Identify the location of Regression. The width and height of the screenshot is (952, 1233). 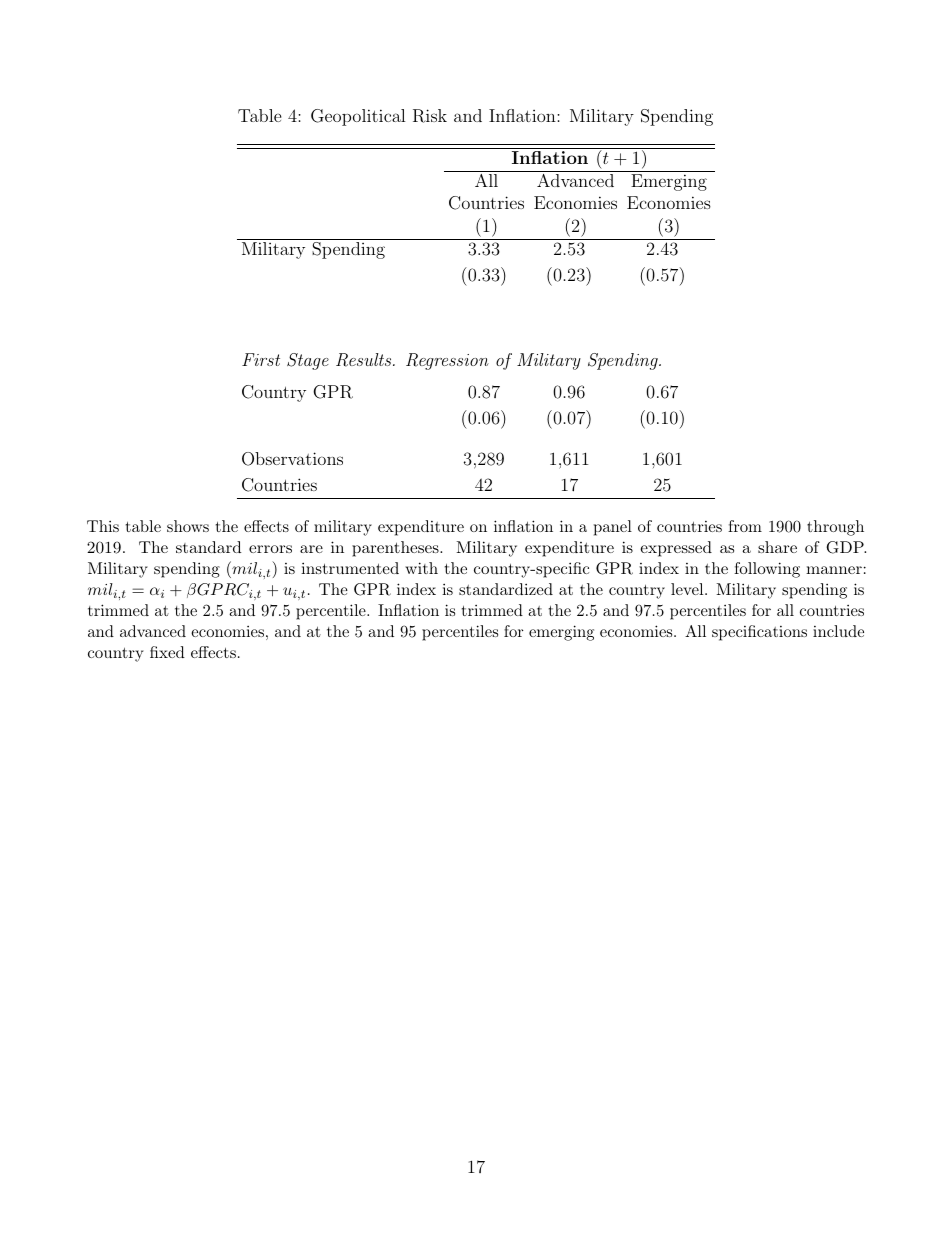
(447, 361).
